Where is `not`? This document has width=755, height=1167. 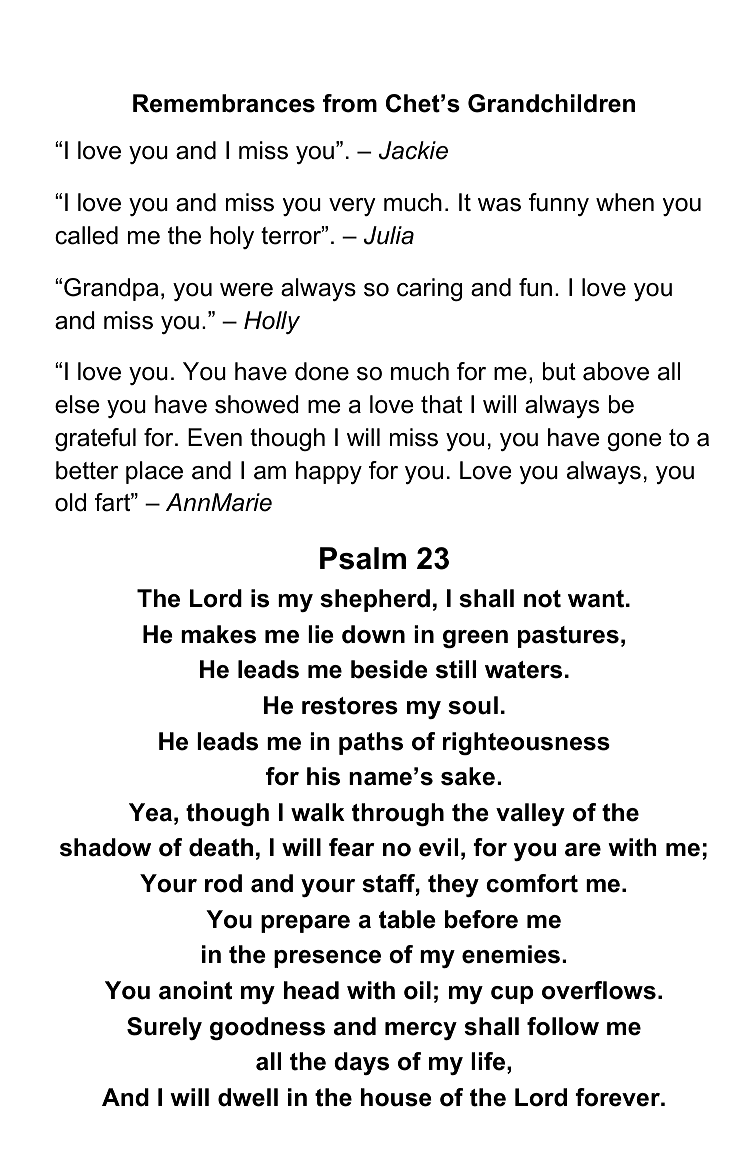
not is located at coordinates (542, 599).
